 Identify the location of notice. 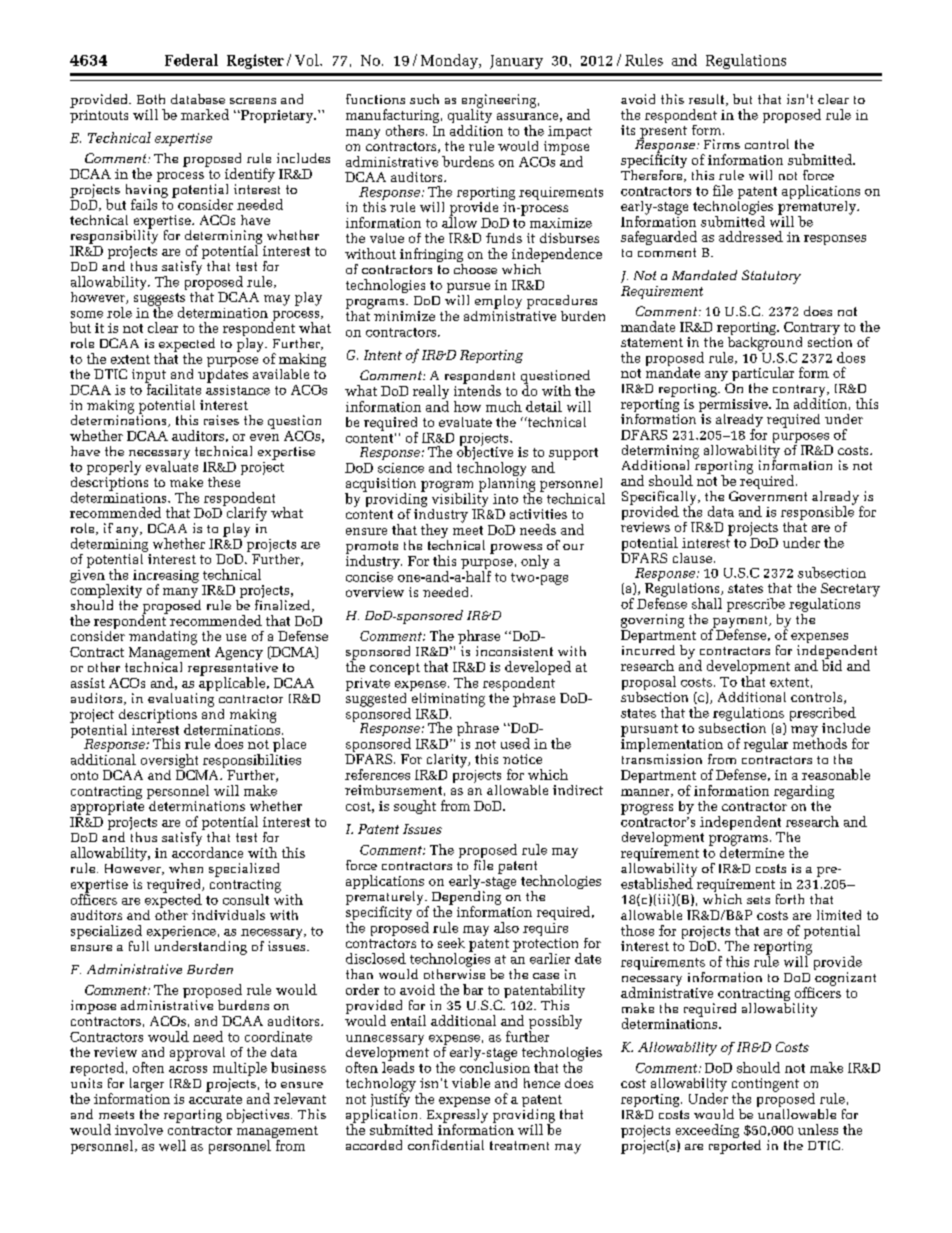
(522, 759).
